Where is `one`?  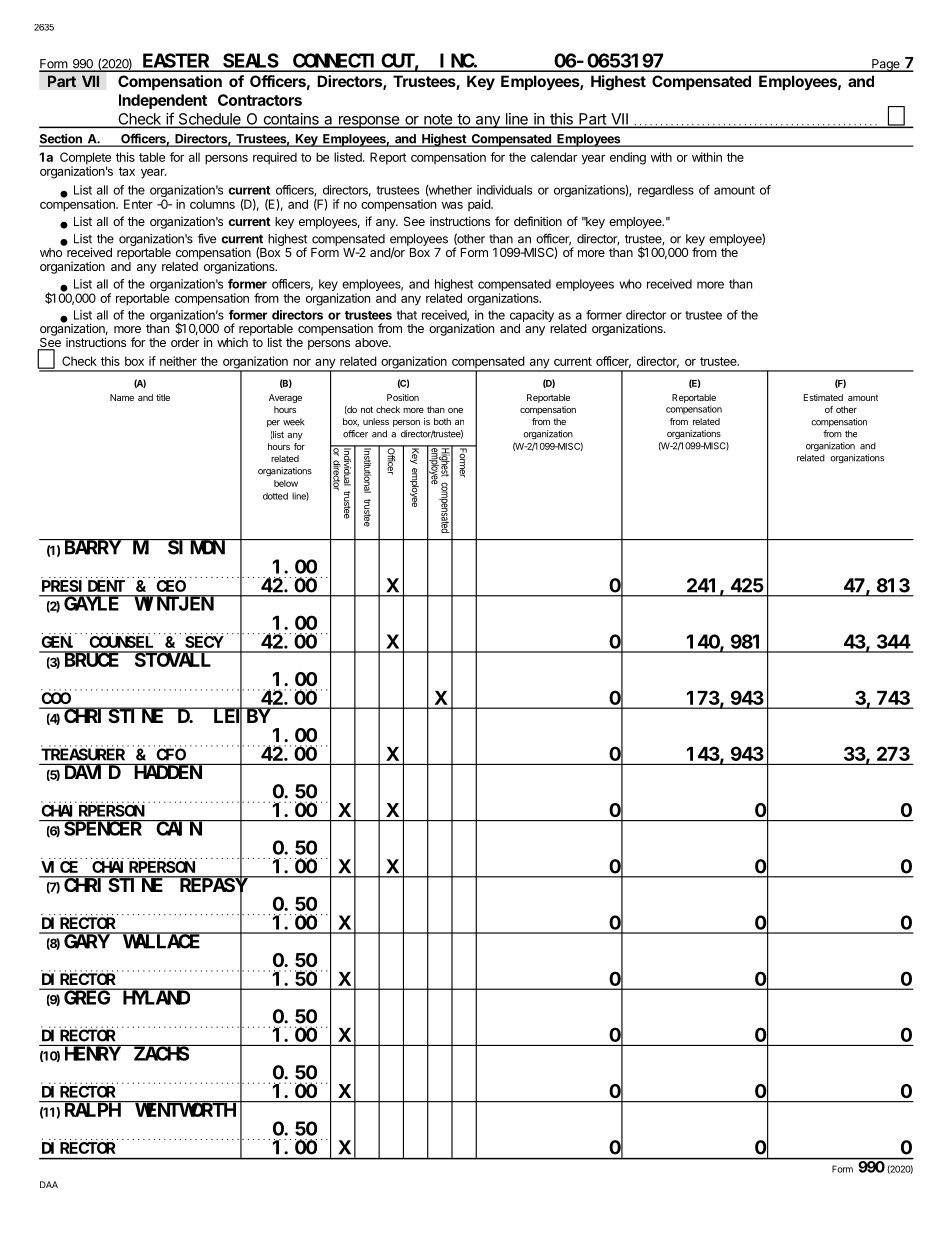 one is located at coordinates (455, 410).
